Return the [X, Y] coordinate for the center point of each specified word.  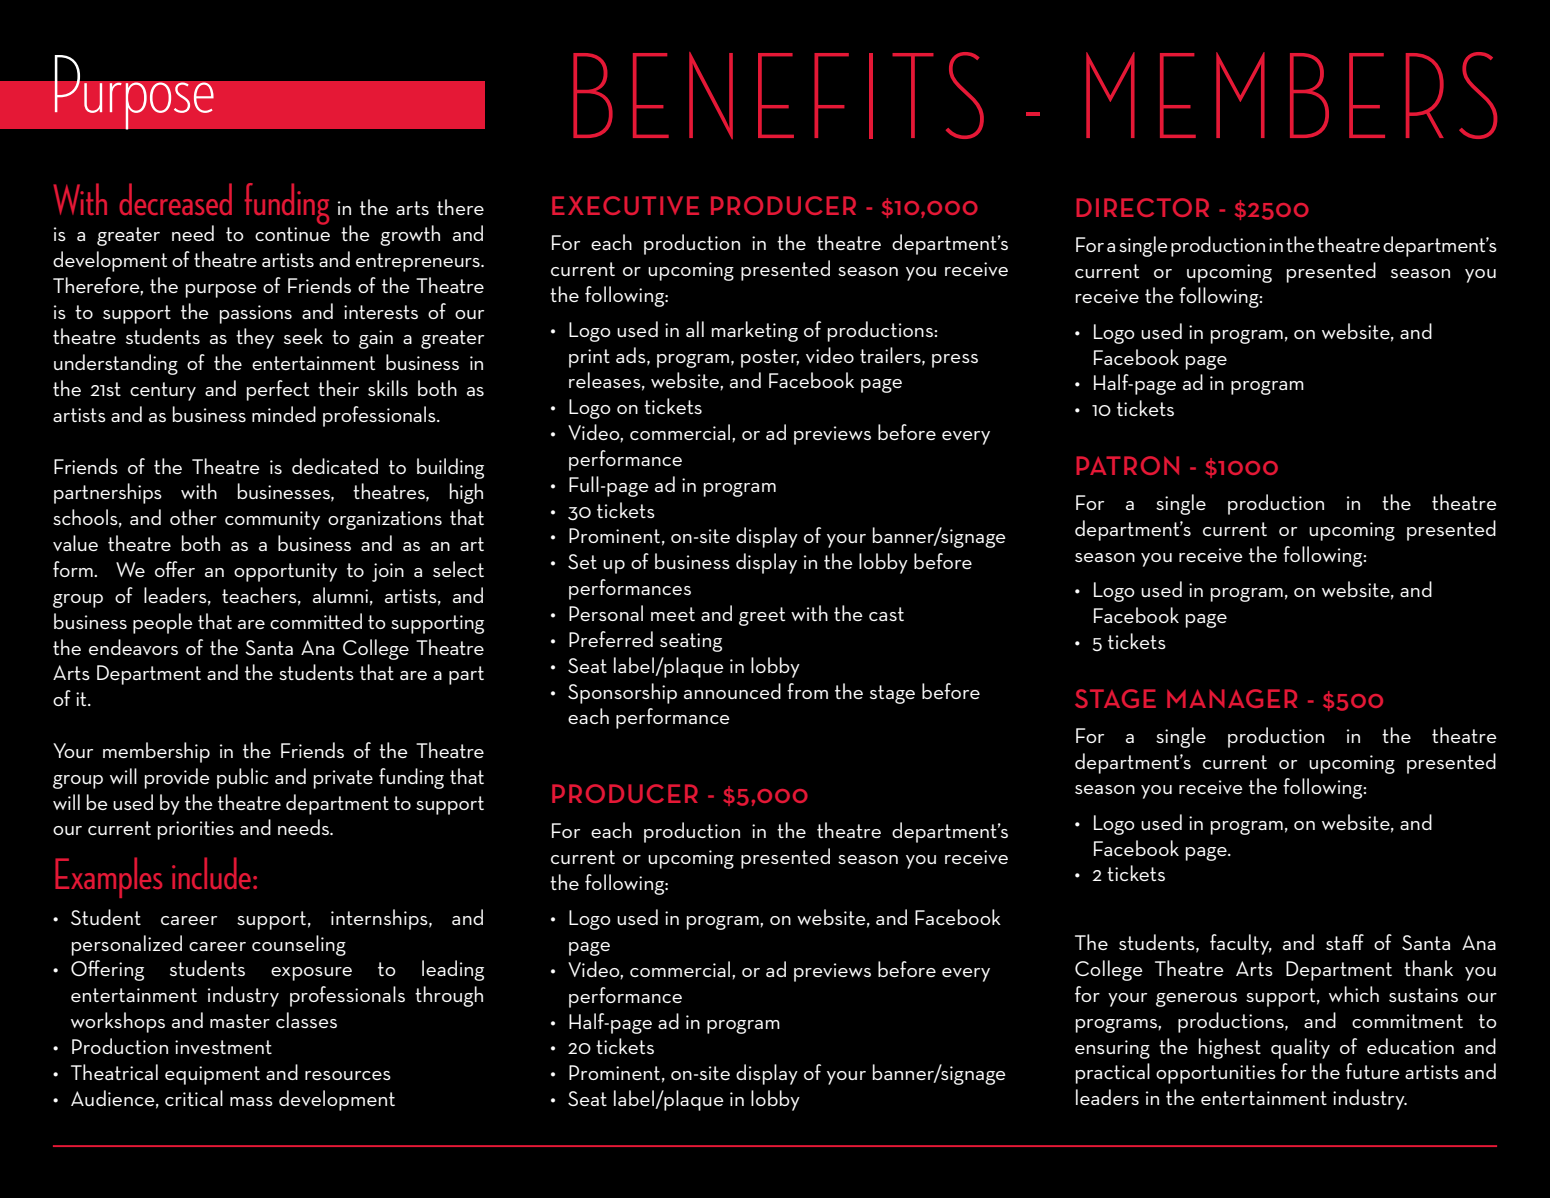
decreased [175, 199]
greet [762, 616]
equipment [212, 1075]
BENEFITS [778, 95]
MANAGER [1232, 698]
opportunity [285, 572]
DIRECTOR [1143, 207]
